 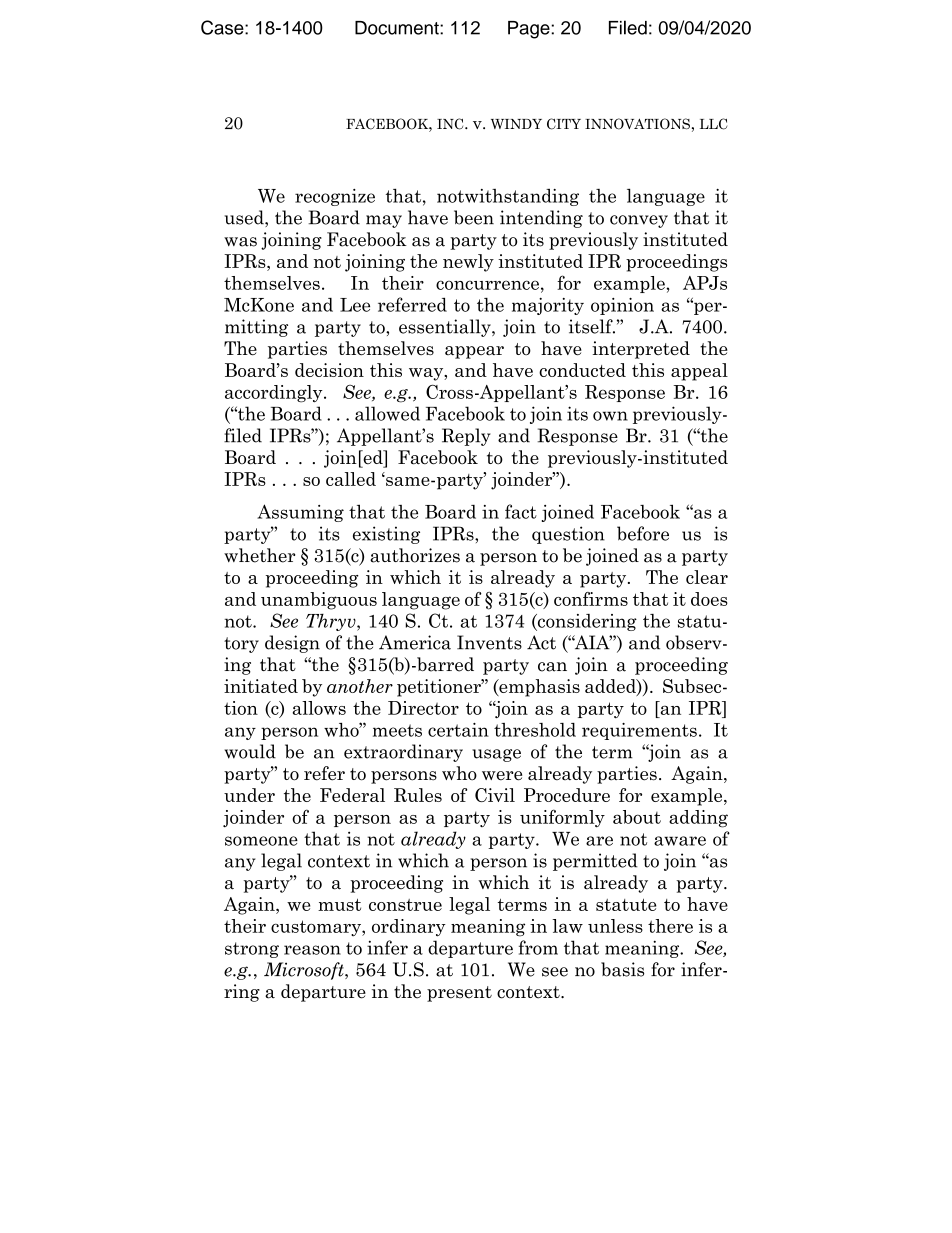 What do you see at coordinates (240, 242) in the document?
I see `was` at bounding box center [240, 242].
